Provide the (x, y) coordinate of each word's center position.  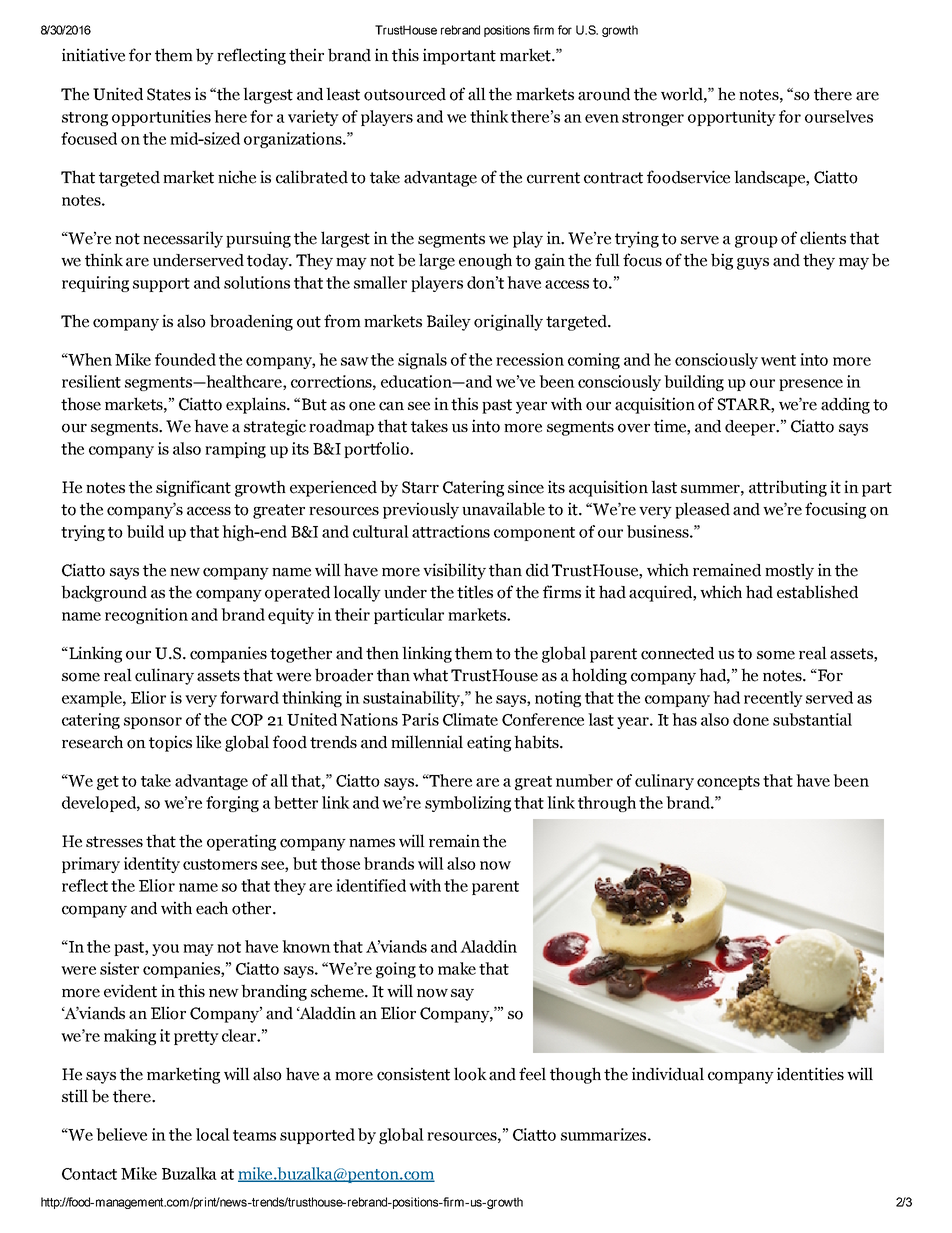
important (459, 56)
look (470, 1074)
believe (121, 1134)
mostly (789, 571)
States (169, 94)
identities (810, 1074)
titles (475, 592)
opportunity (732, 118)
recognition (146, 616)
